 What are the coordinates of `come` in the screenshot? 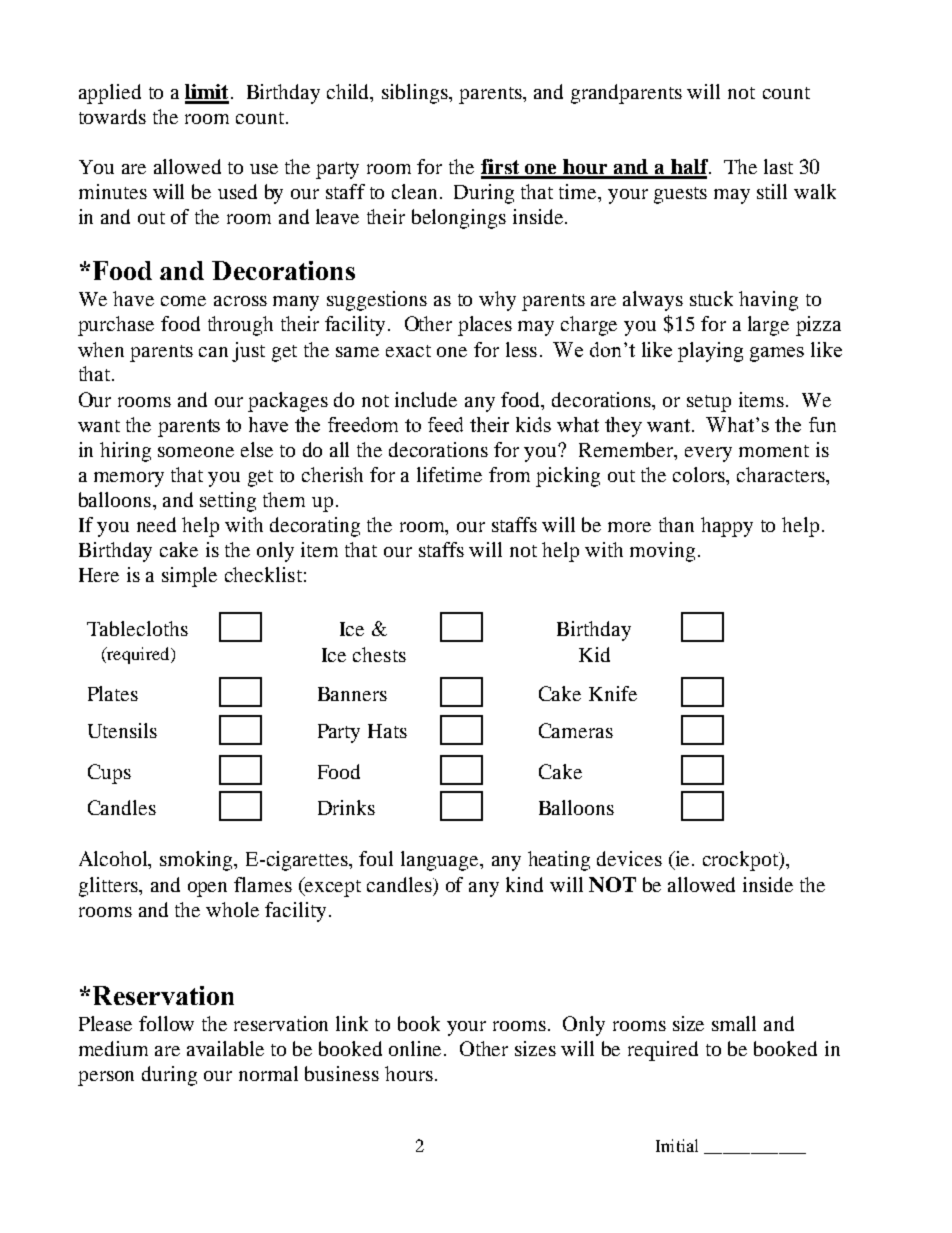 It's located at (183, 301).
